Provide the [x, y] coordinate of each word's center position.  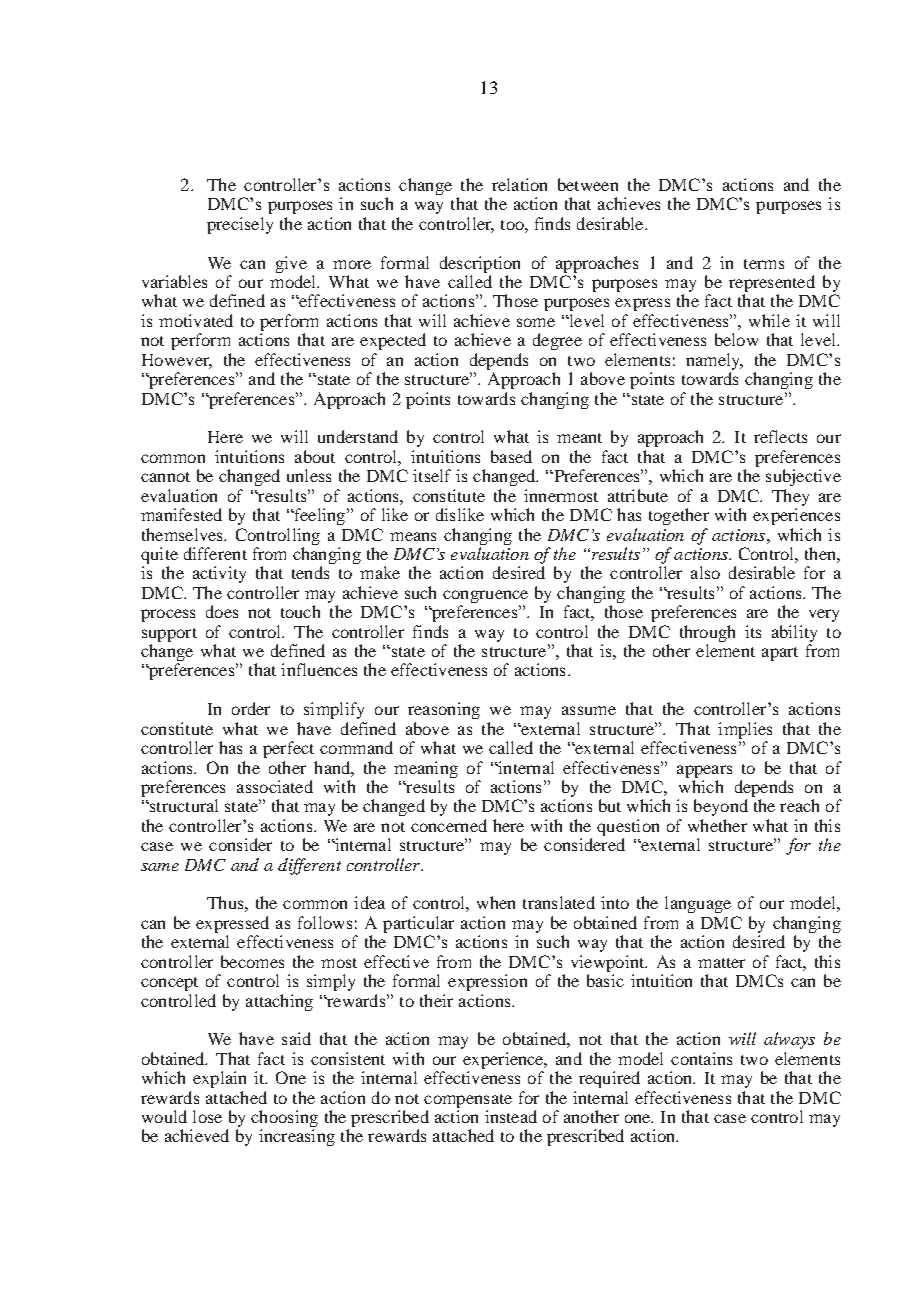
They [790, 497]
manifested [181, 514]
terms [764, 264]
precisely [240, 225]
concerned [449, 825]
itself [432, 475]
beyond [721, 807]
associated [275, 786]
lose [207, 1116]
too [513, 225]
